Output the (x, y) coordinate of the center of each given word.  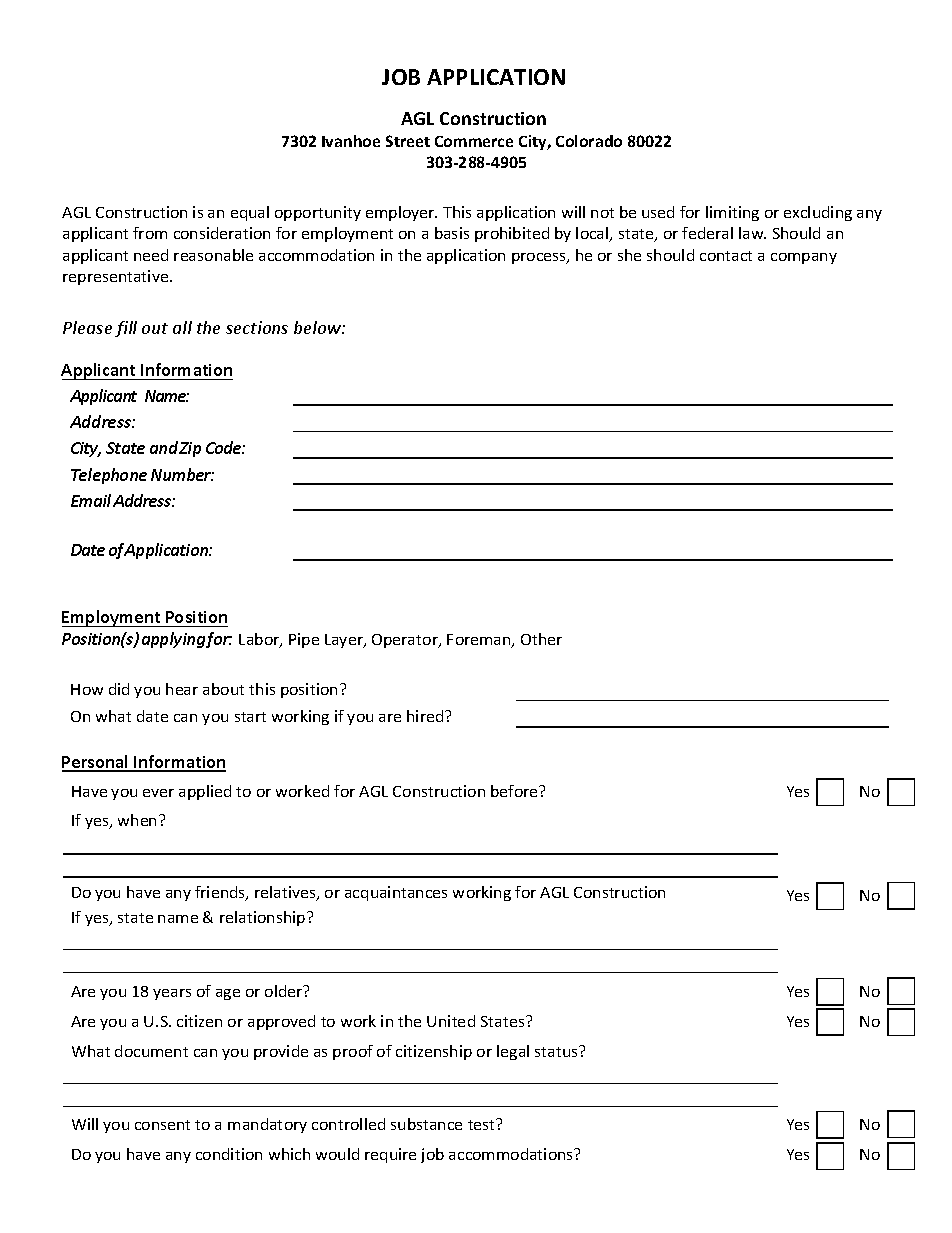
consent (162, 1125)
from (150, 233)
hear (182, 689)
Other (541, 639)
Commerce (474, 141)
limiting (732, 213)
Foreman (480, 641)
